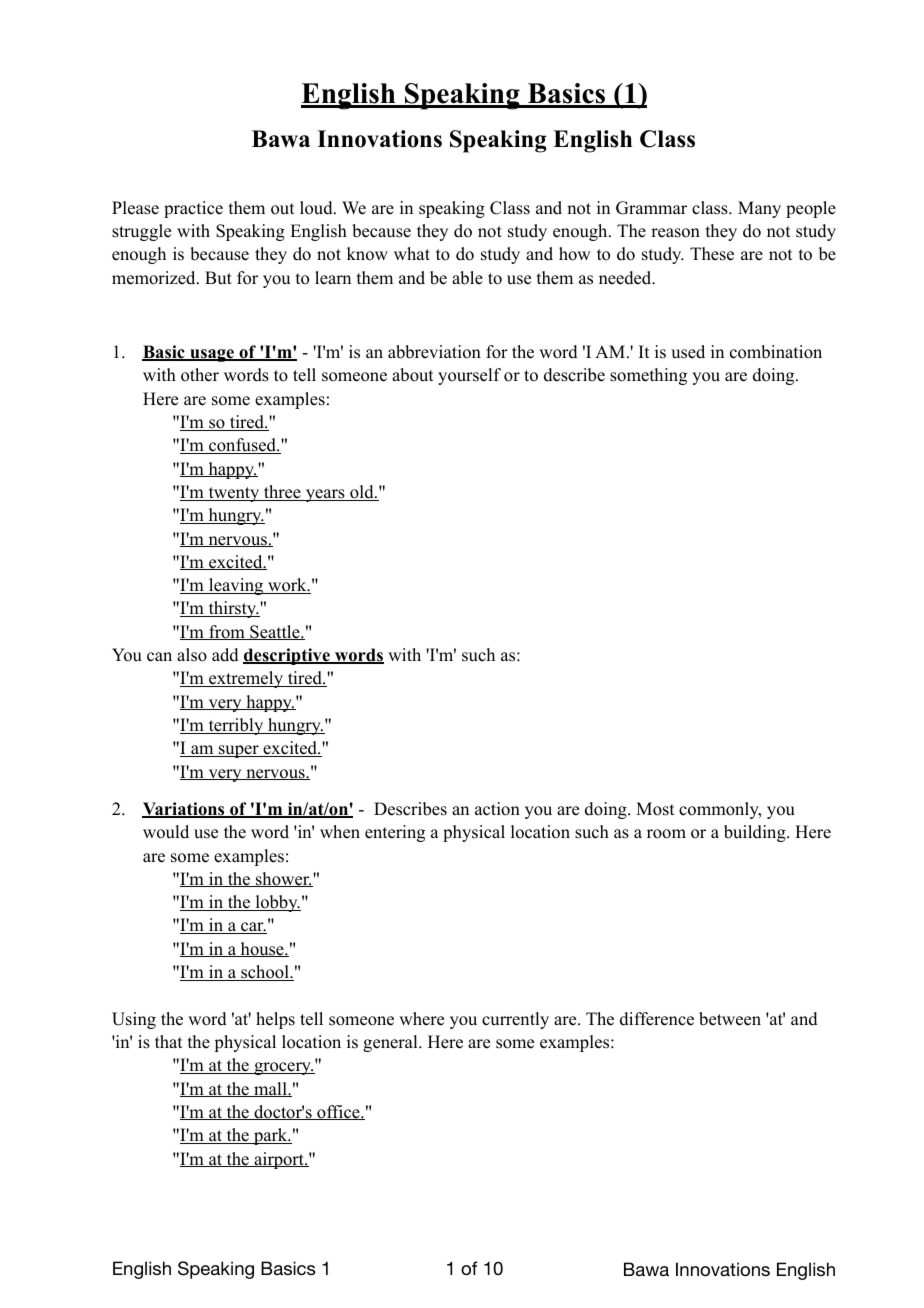  What do you see at coordinates (467, 278) in the screenshot?
I see `able` at bounding box center [467, 278].
